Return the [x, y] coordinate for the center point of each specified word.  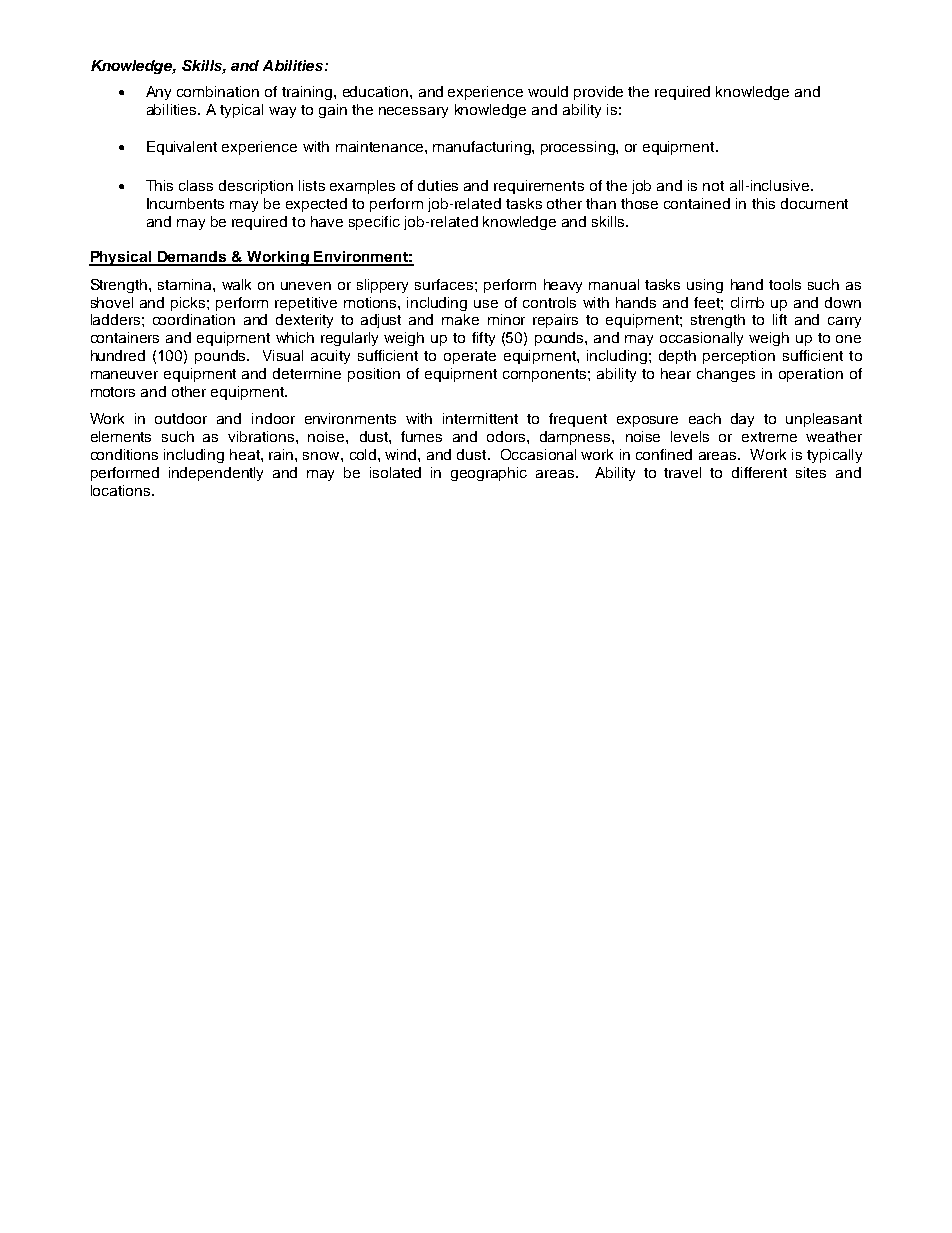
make [460, 319]
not [713, 186]
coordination [194, 319]
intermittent [480, 418]
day [742, 420]
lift [780, 319]
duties [438, 185]
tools [785, 284]
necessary [413, 112]
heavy [563, 286]
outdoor [181, 418]
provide [598, 93]
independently [216, 474]
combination [218, 91]
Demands [192, 258]
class [196, 185]
